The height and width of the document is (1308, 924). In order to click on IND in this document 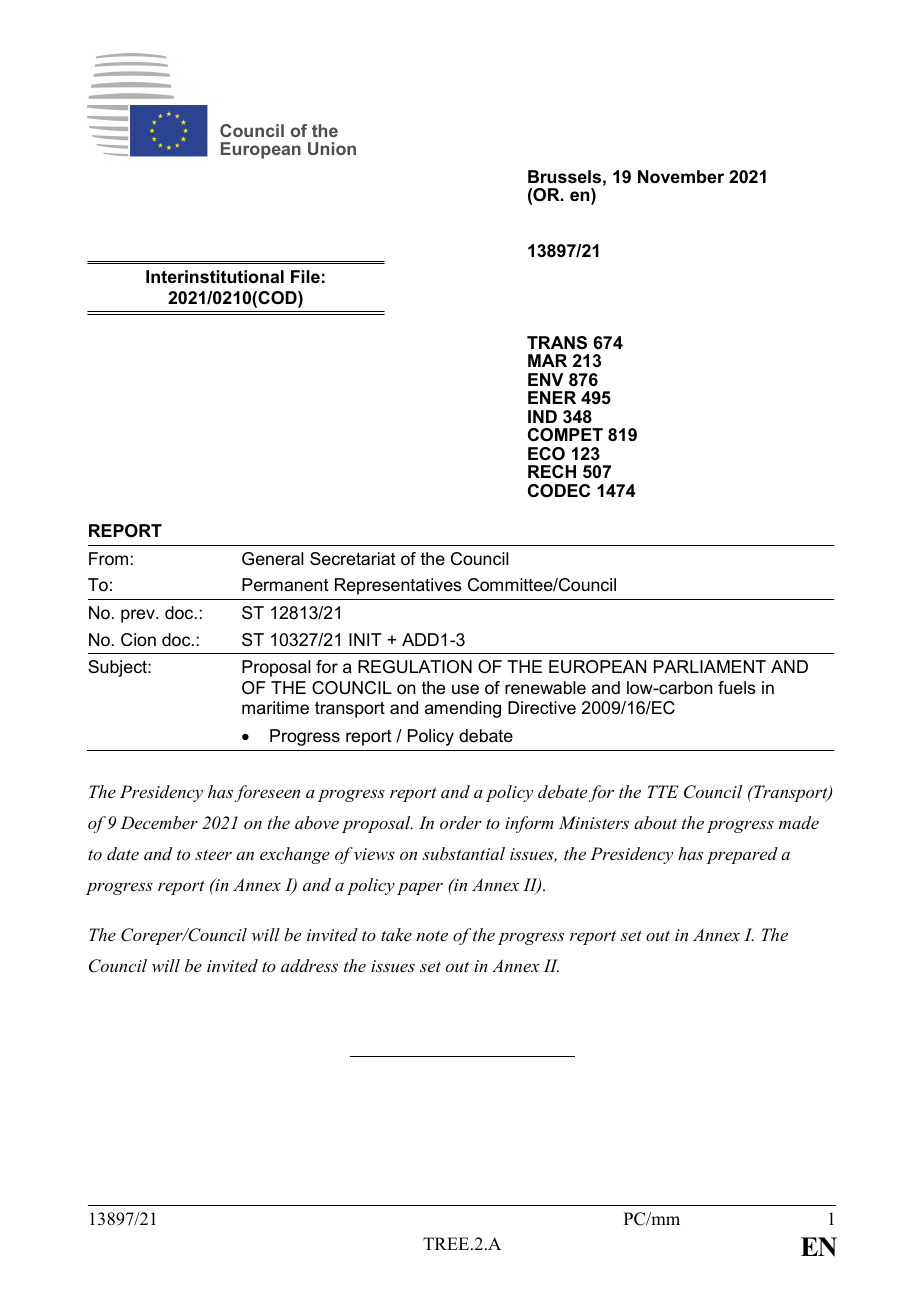, I will do `click(542, 416)`.
